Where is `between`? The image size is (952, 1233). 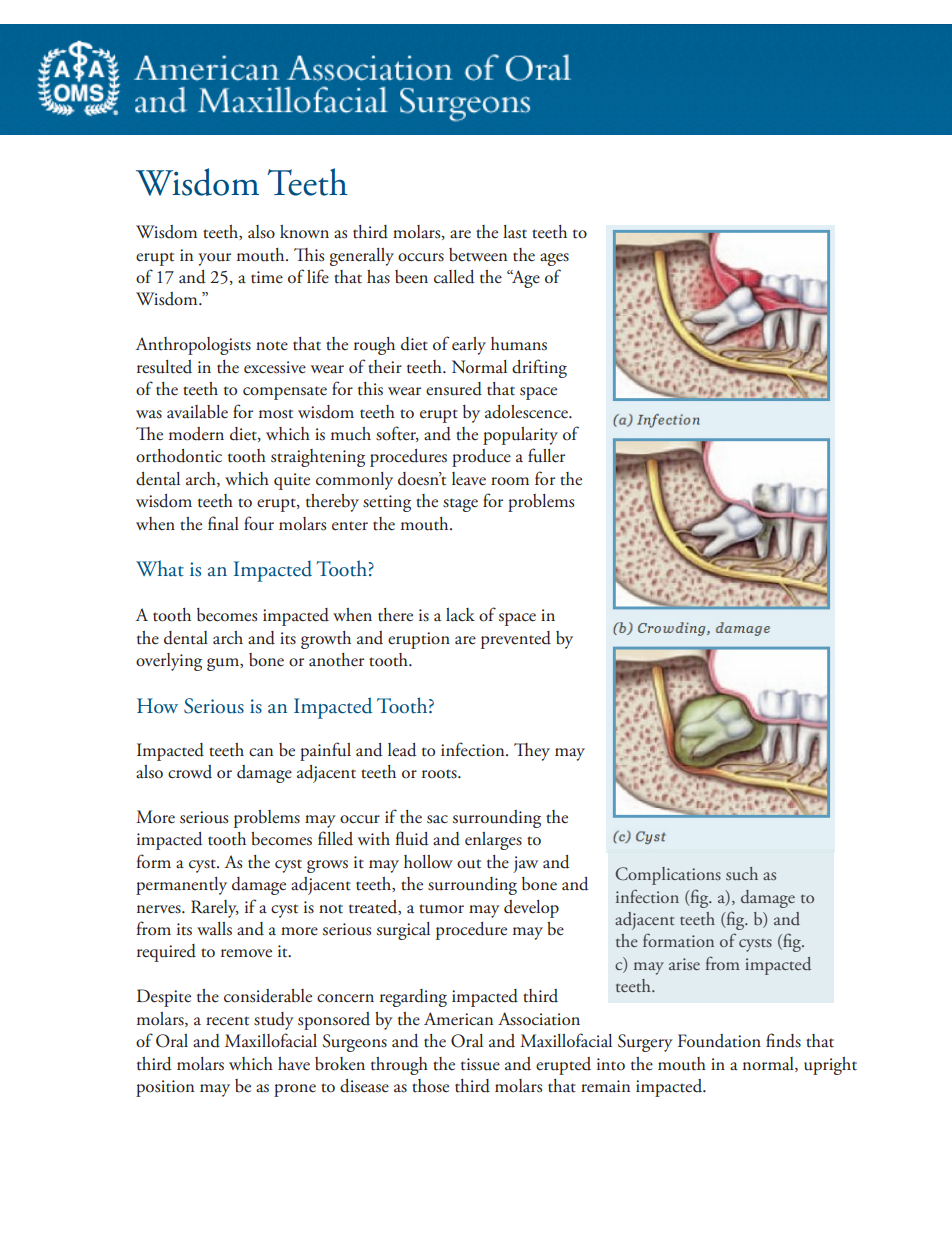
between is located at coordinates (478, 255).
